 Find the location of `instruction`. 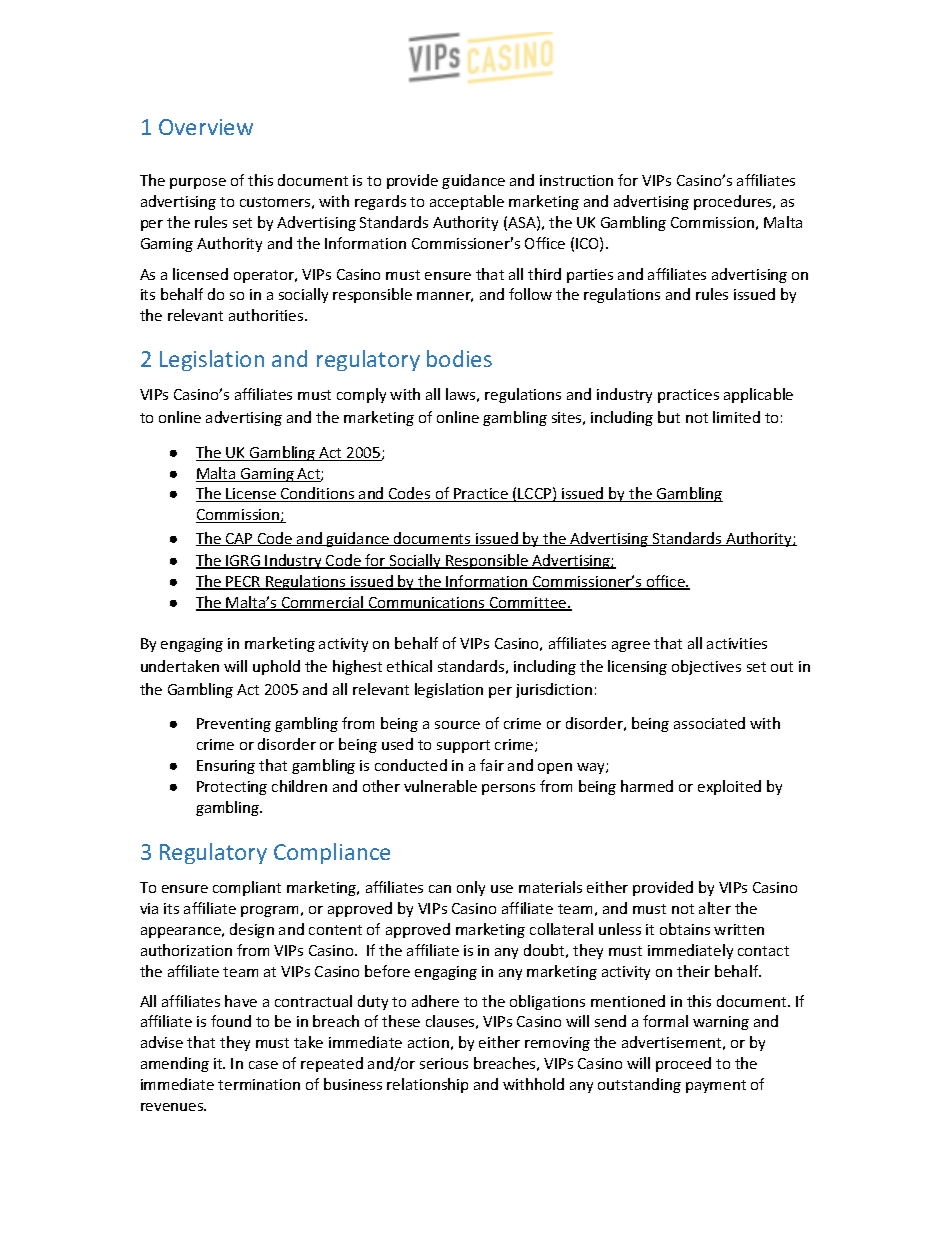

instruction is located at coordinates (576, 180).
